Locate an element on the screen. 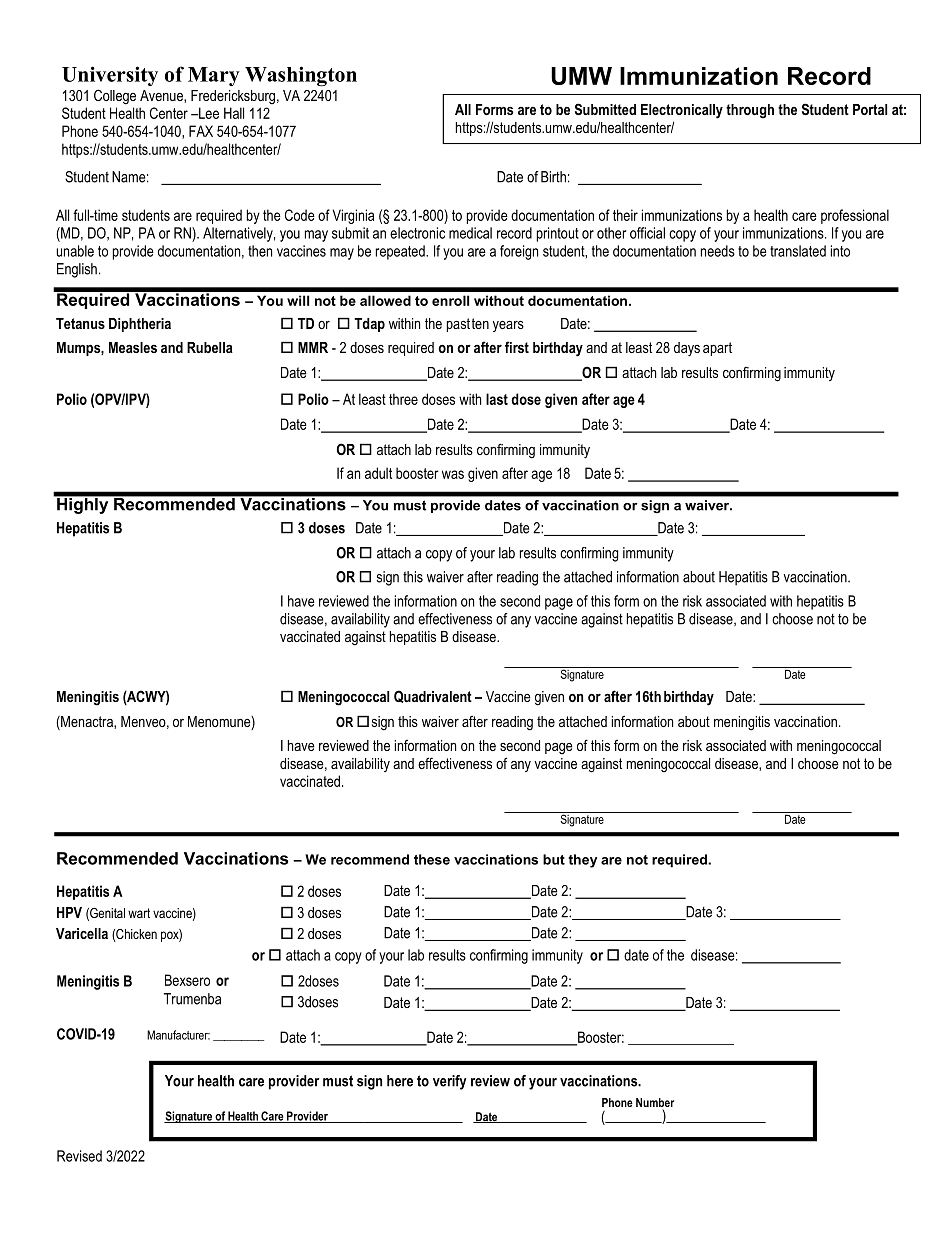 This screenshot has width=952, height=1233. Revised is located at coordinates (79, 1156).
